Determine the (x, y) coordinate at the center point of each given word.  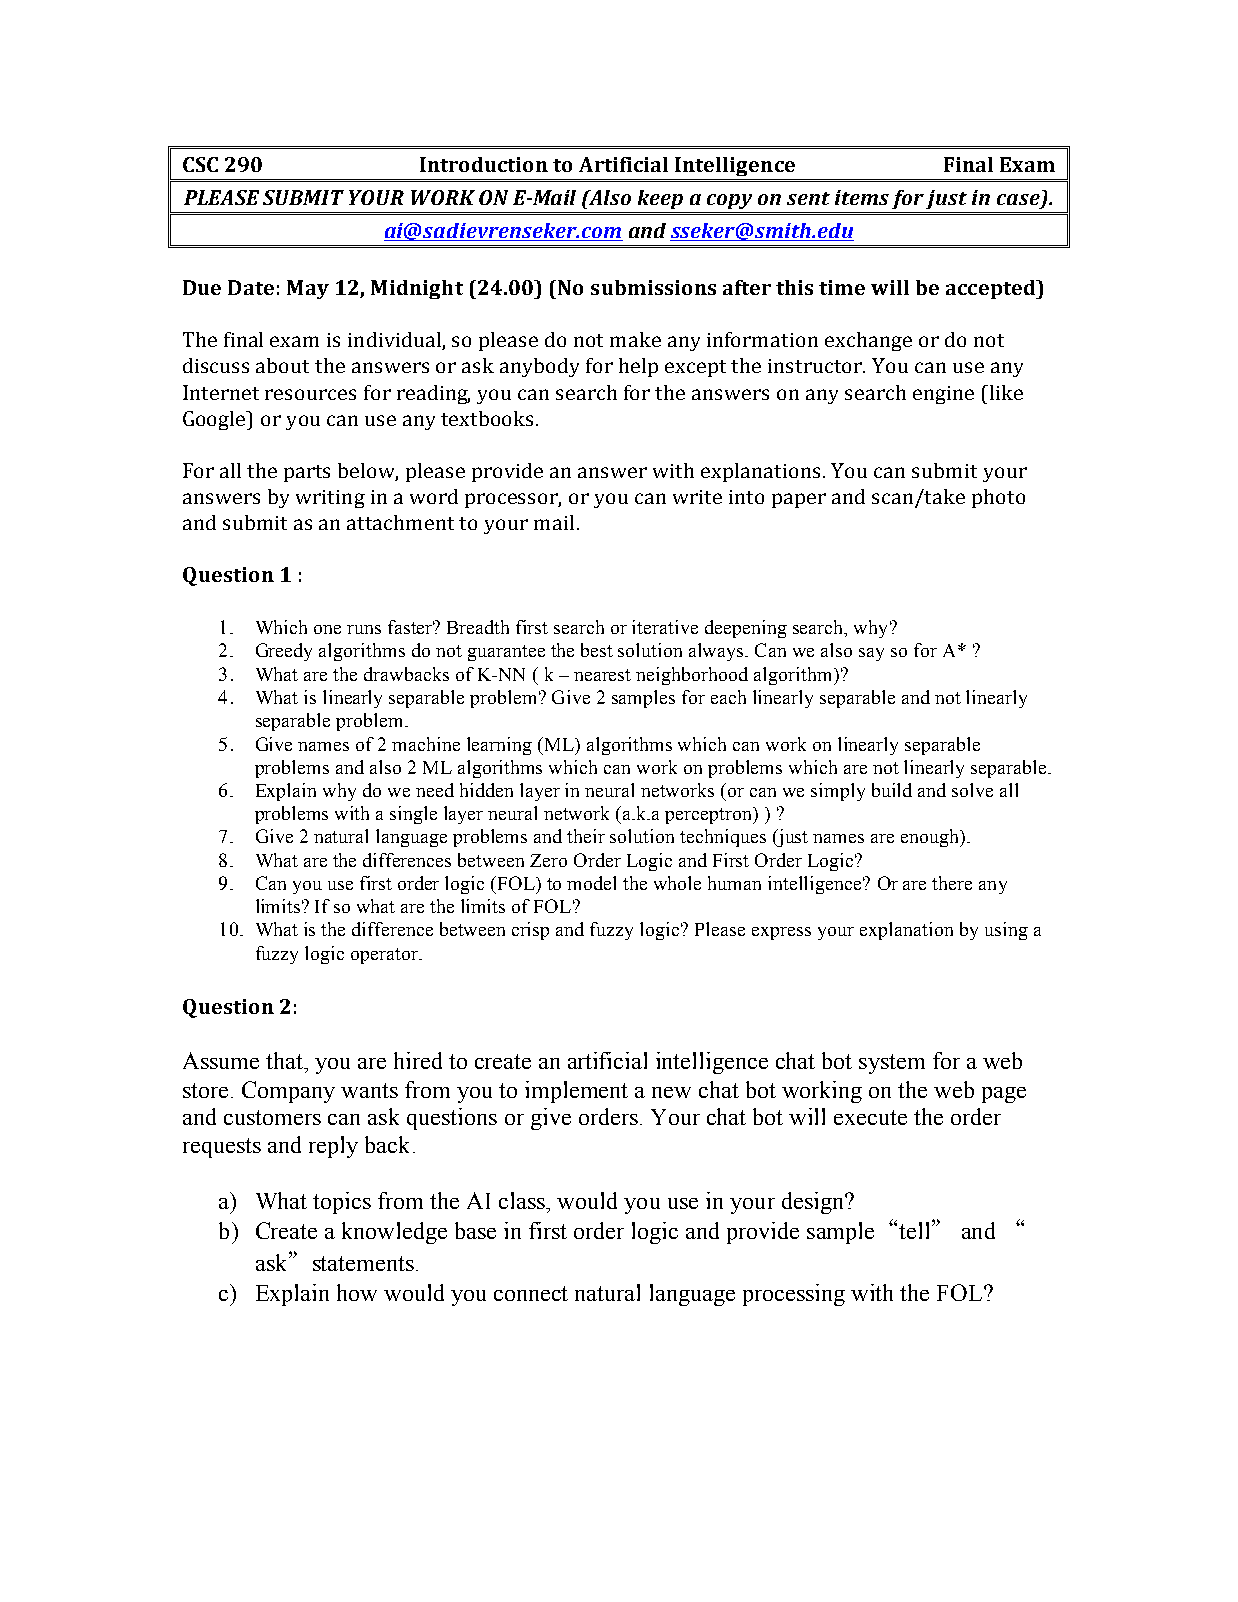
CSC (200, 164)
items (862, 197)
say (871, 654)
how (357, 1292)
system (892, 1064)
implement (576, 1092)
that (285, 1060)
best (597, 650)
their (586, 836)
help (638, 367)
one (327, 629)
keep (660, 199)
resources (310, 394)
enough (931, 838)
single (413, 815)
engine (943, 395)
